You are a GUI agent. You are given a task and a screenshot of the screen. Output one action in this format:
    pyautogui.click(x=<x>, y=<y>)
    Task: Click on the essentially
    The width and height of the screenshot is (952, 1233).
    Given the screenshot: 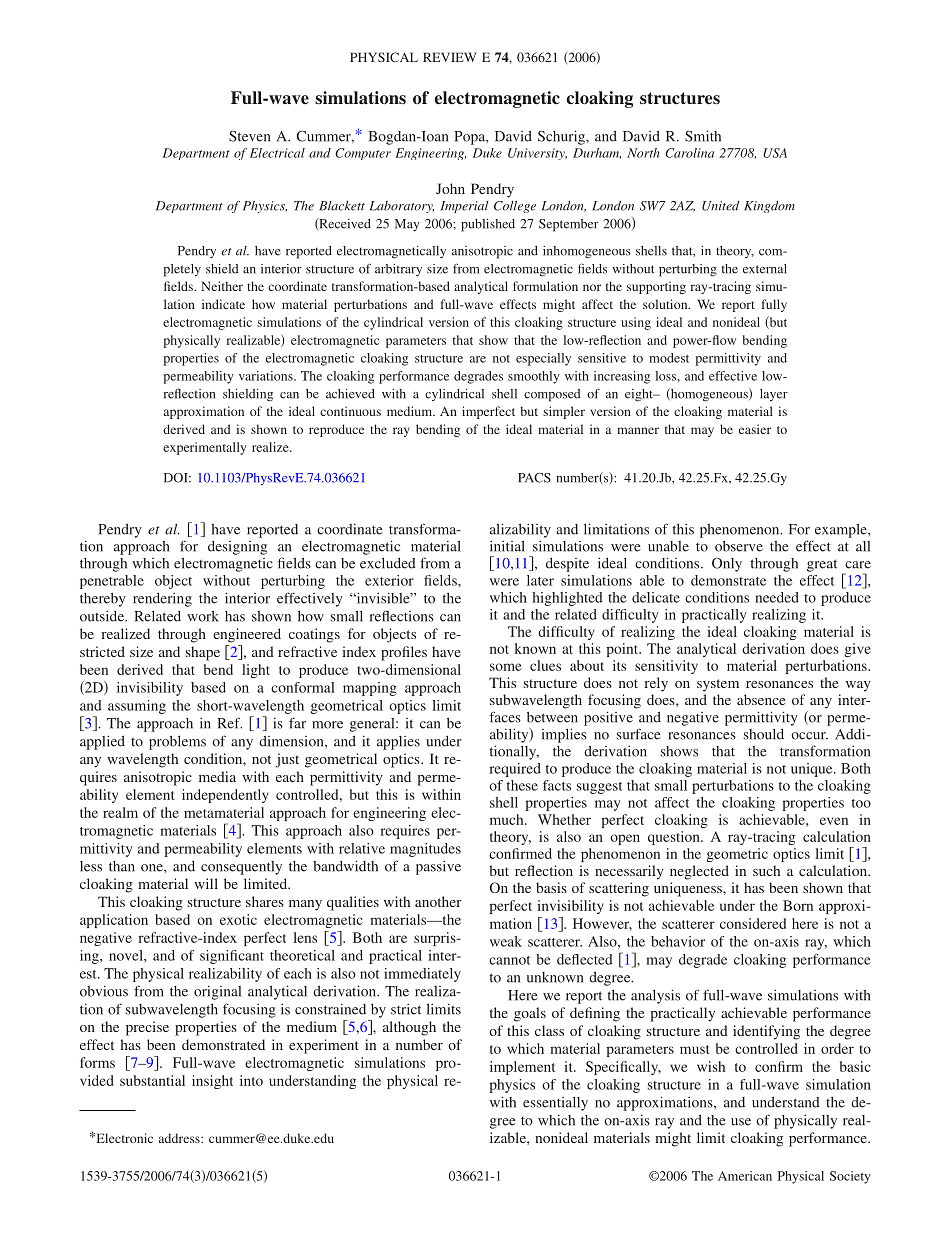 What is the action you would take?
    pyautogui.click(x=555, y=1104)
